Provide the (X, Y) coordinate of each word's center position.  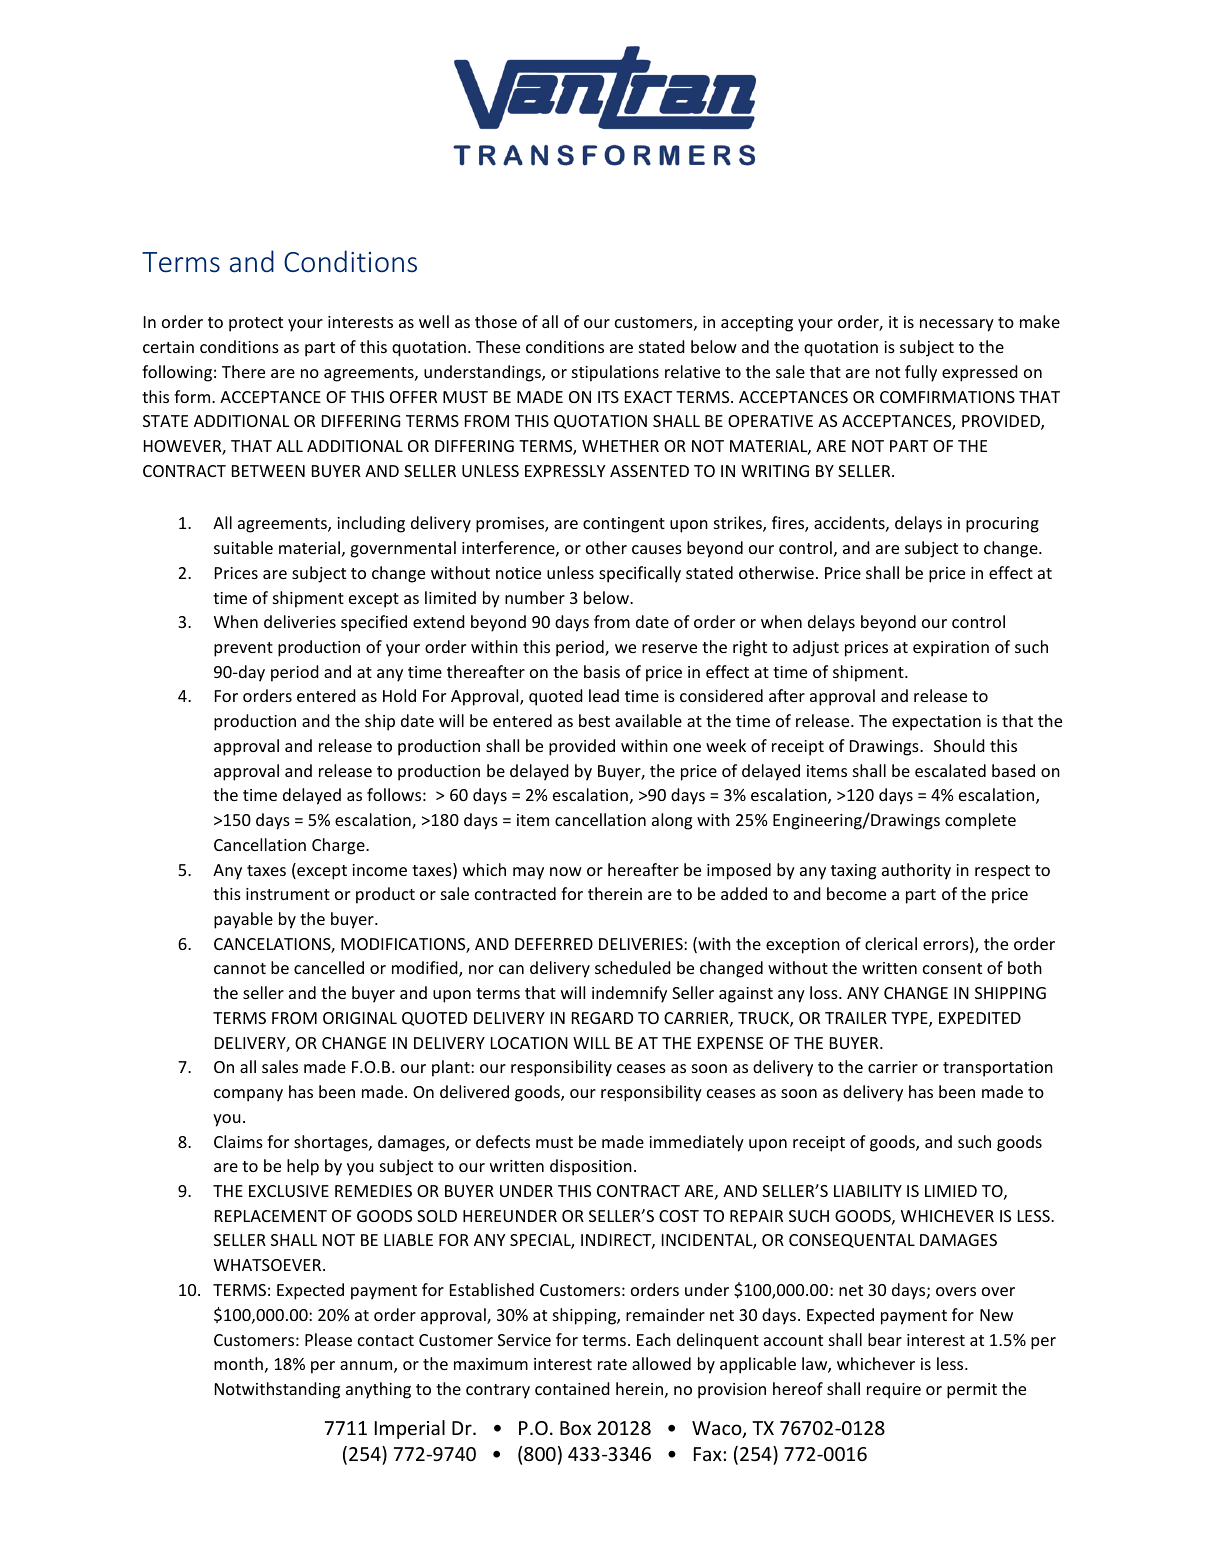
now (566, 871)
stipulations (615, 373)
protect (256, 324)
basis (602, 671)
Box (575, 1428)
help (303, 1167)
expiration (951, 649)
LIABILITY (868, 1191)
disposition (591, 1167)
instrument (288, 894)
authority (916, 871)
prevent (243, 649)
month (238, 1363)
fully (921, 373)
